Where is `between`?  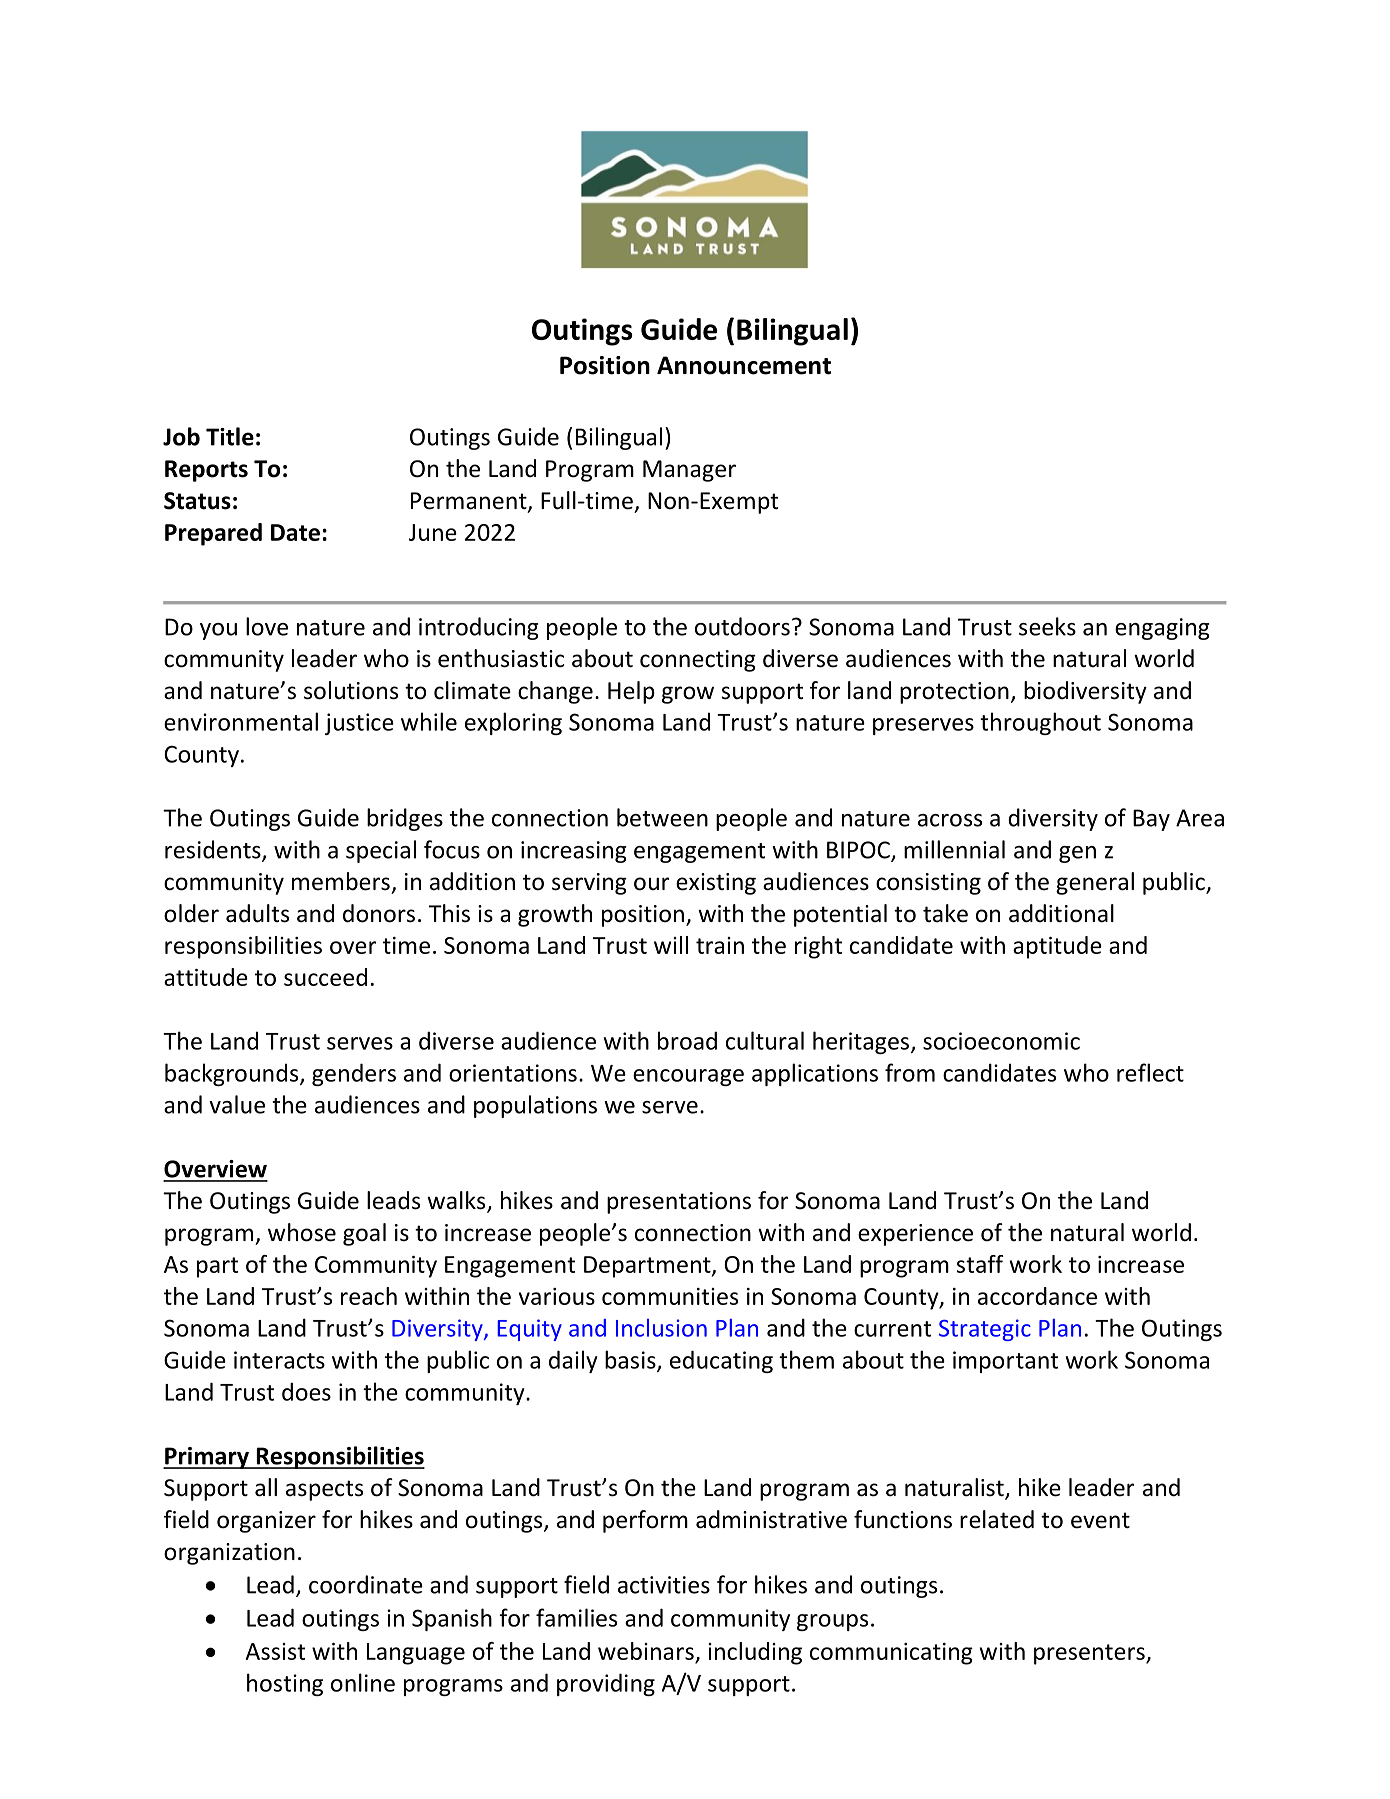
between is located at coordinates (662, 817).
